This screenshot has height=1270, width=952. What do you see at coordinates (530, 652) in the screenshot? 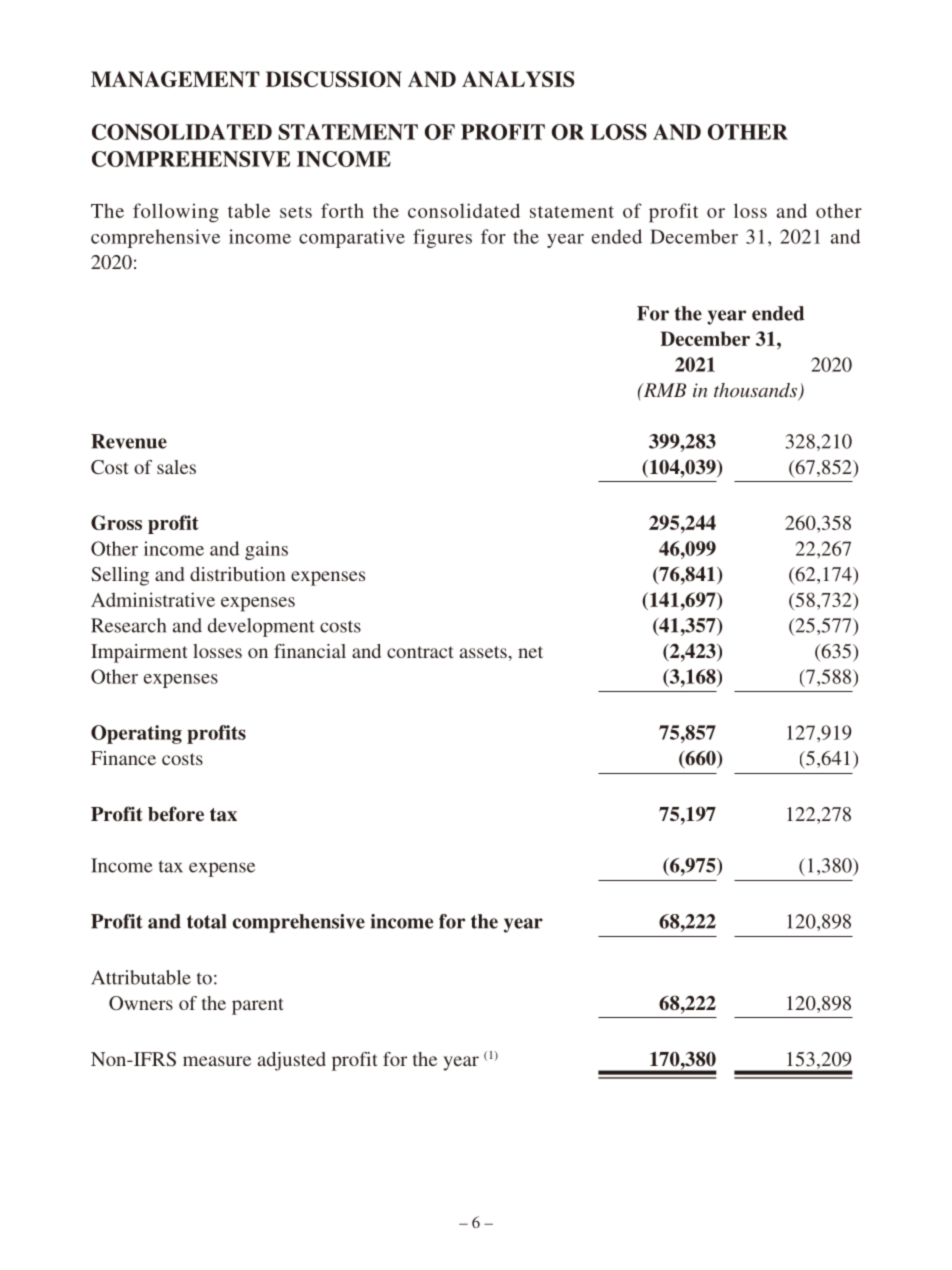
I see `net` at bounding box center [530, 652].
